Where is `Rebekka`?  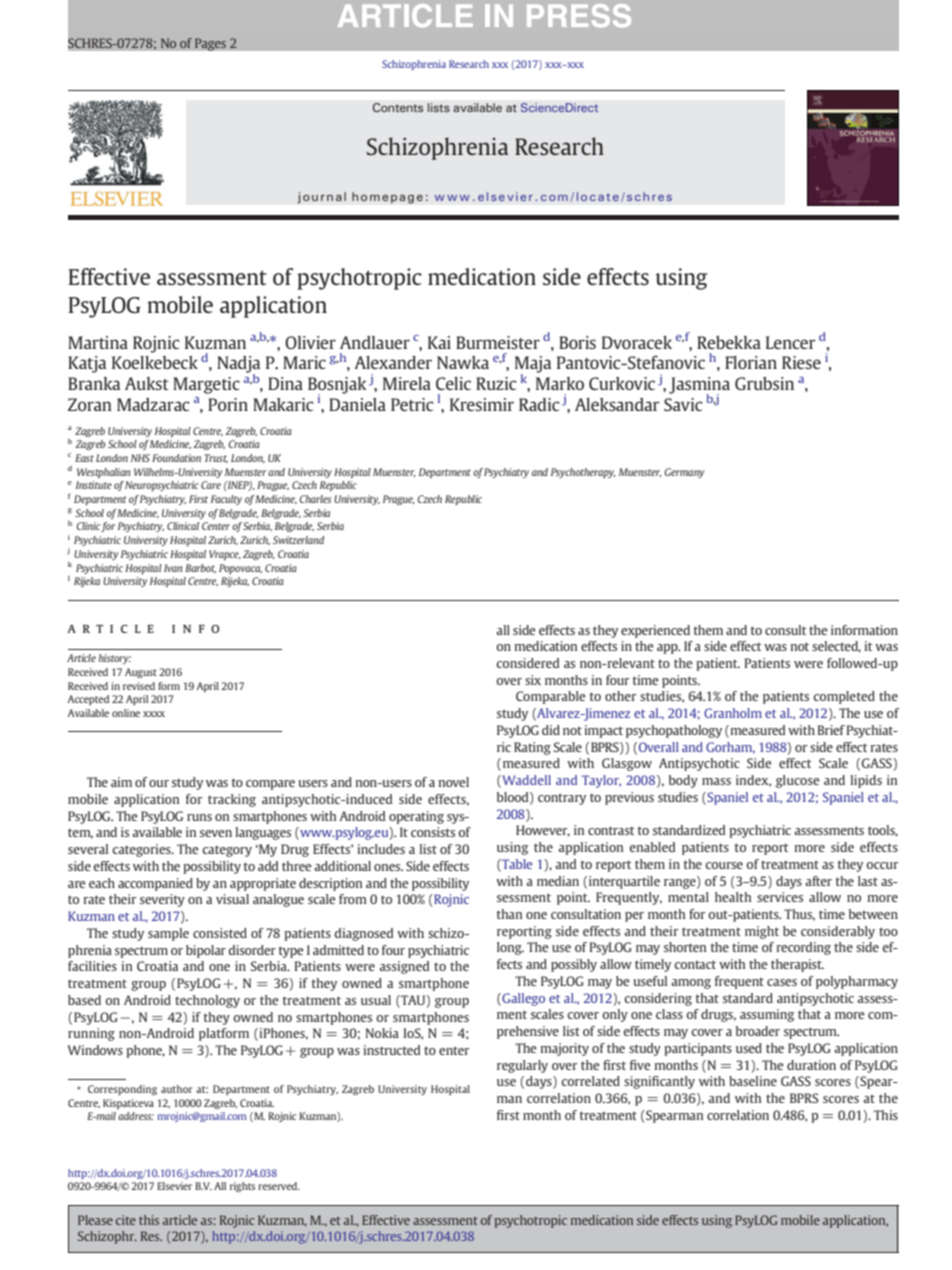 Rebekka is located at coordinates (729, 342).
